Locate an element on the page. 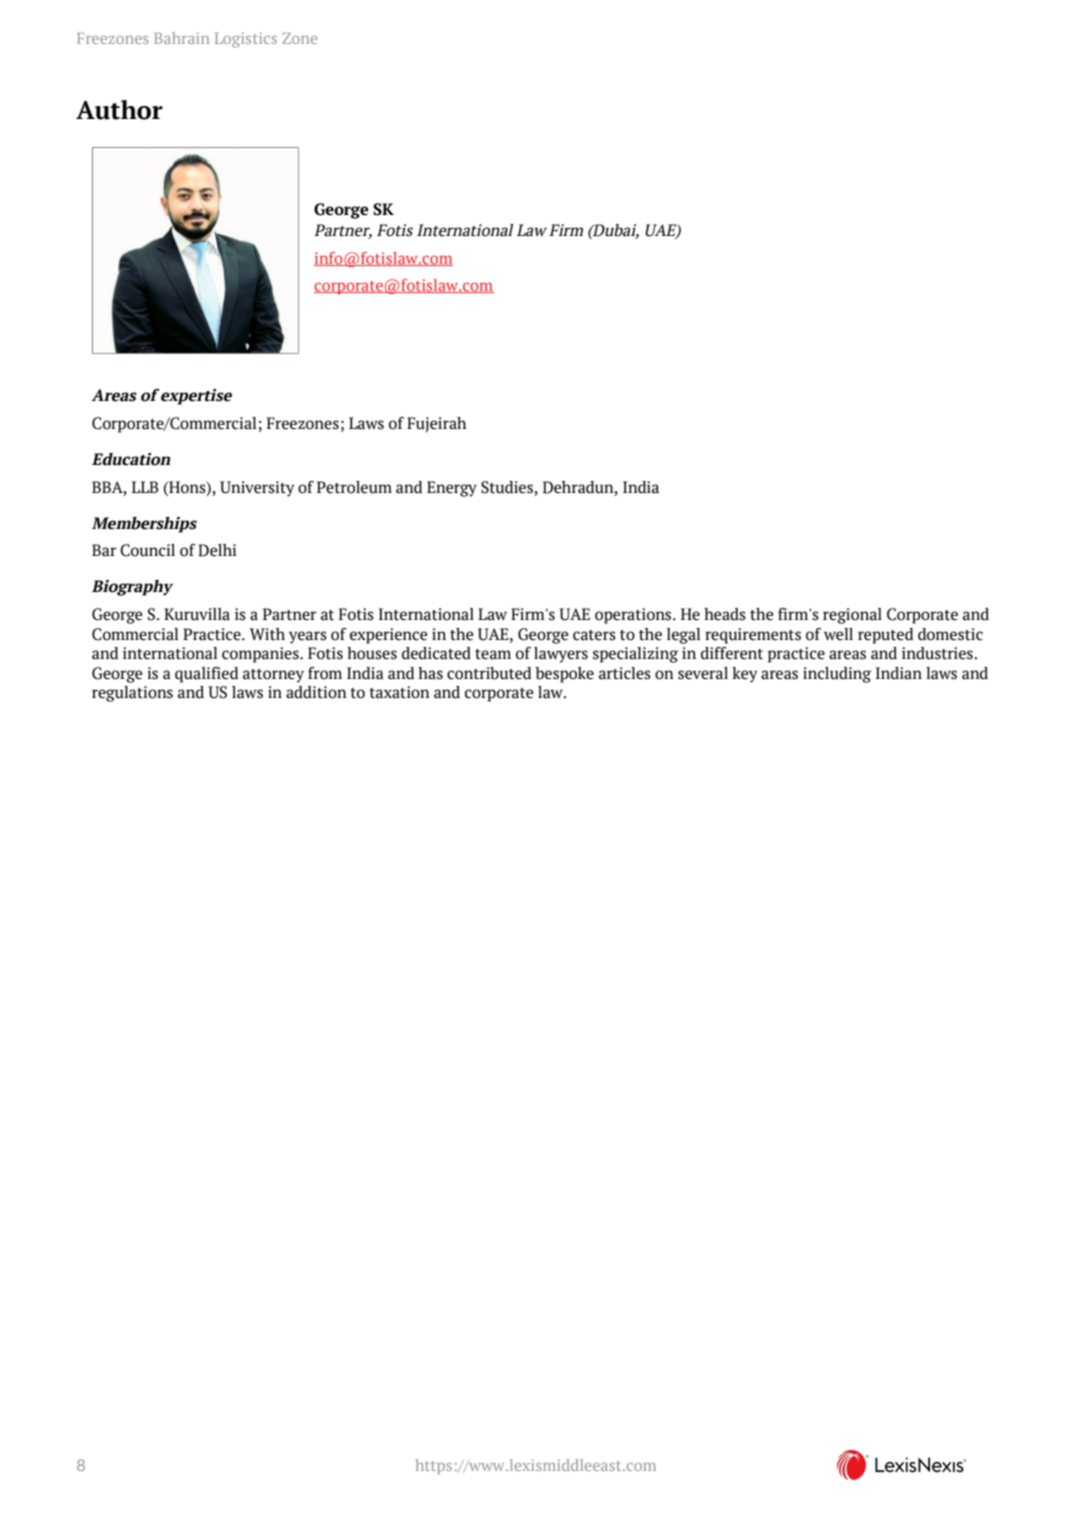 This document has width=1072, height=1516. Energy is located at coordinates (452, 489).
